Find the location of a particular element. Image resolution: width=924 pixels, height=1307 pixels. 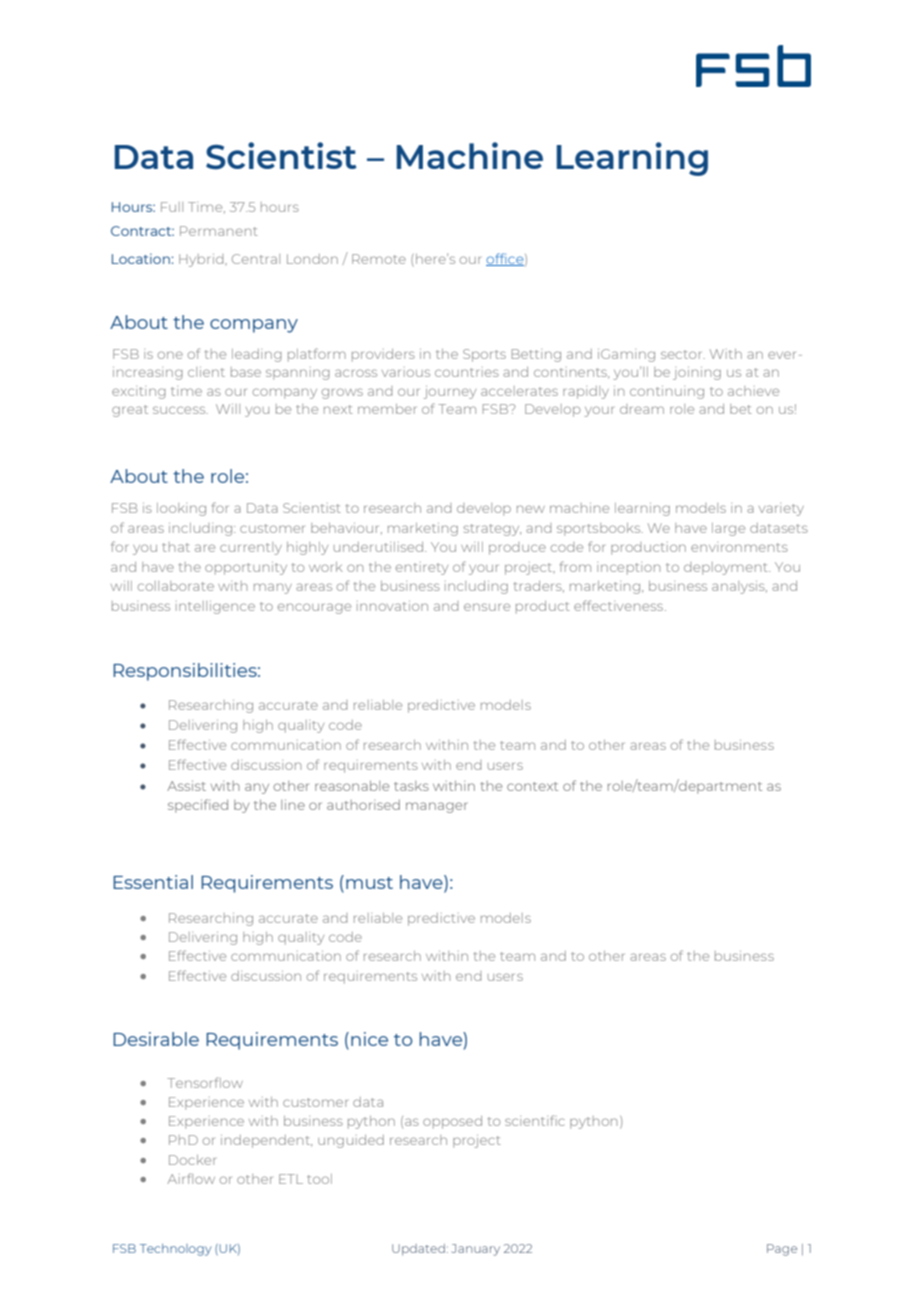

Technology is located at coordinates (175, 1250).
